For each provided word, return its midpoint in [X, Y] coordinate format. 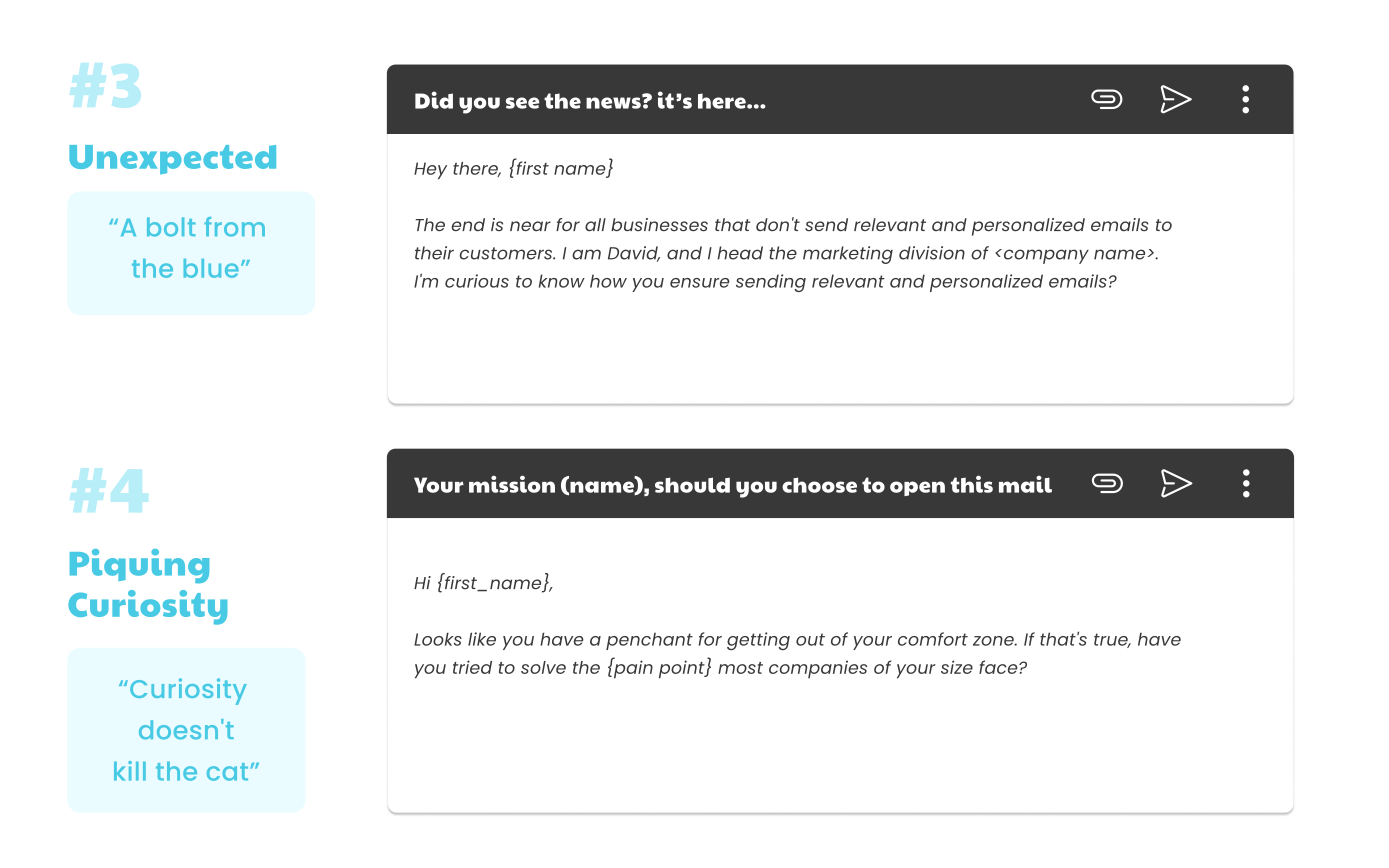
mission [512, 484]
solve [543, 667]
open [917, 488]
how [608, 281]
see [522, 103]
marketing [848, 255]
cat [227, 772]
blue [211, 268]
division [932, 253]
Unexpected [172, 159]
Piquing [139, 566]
